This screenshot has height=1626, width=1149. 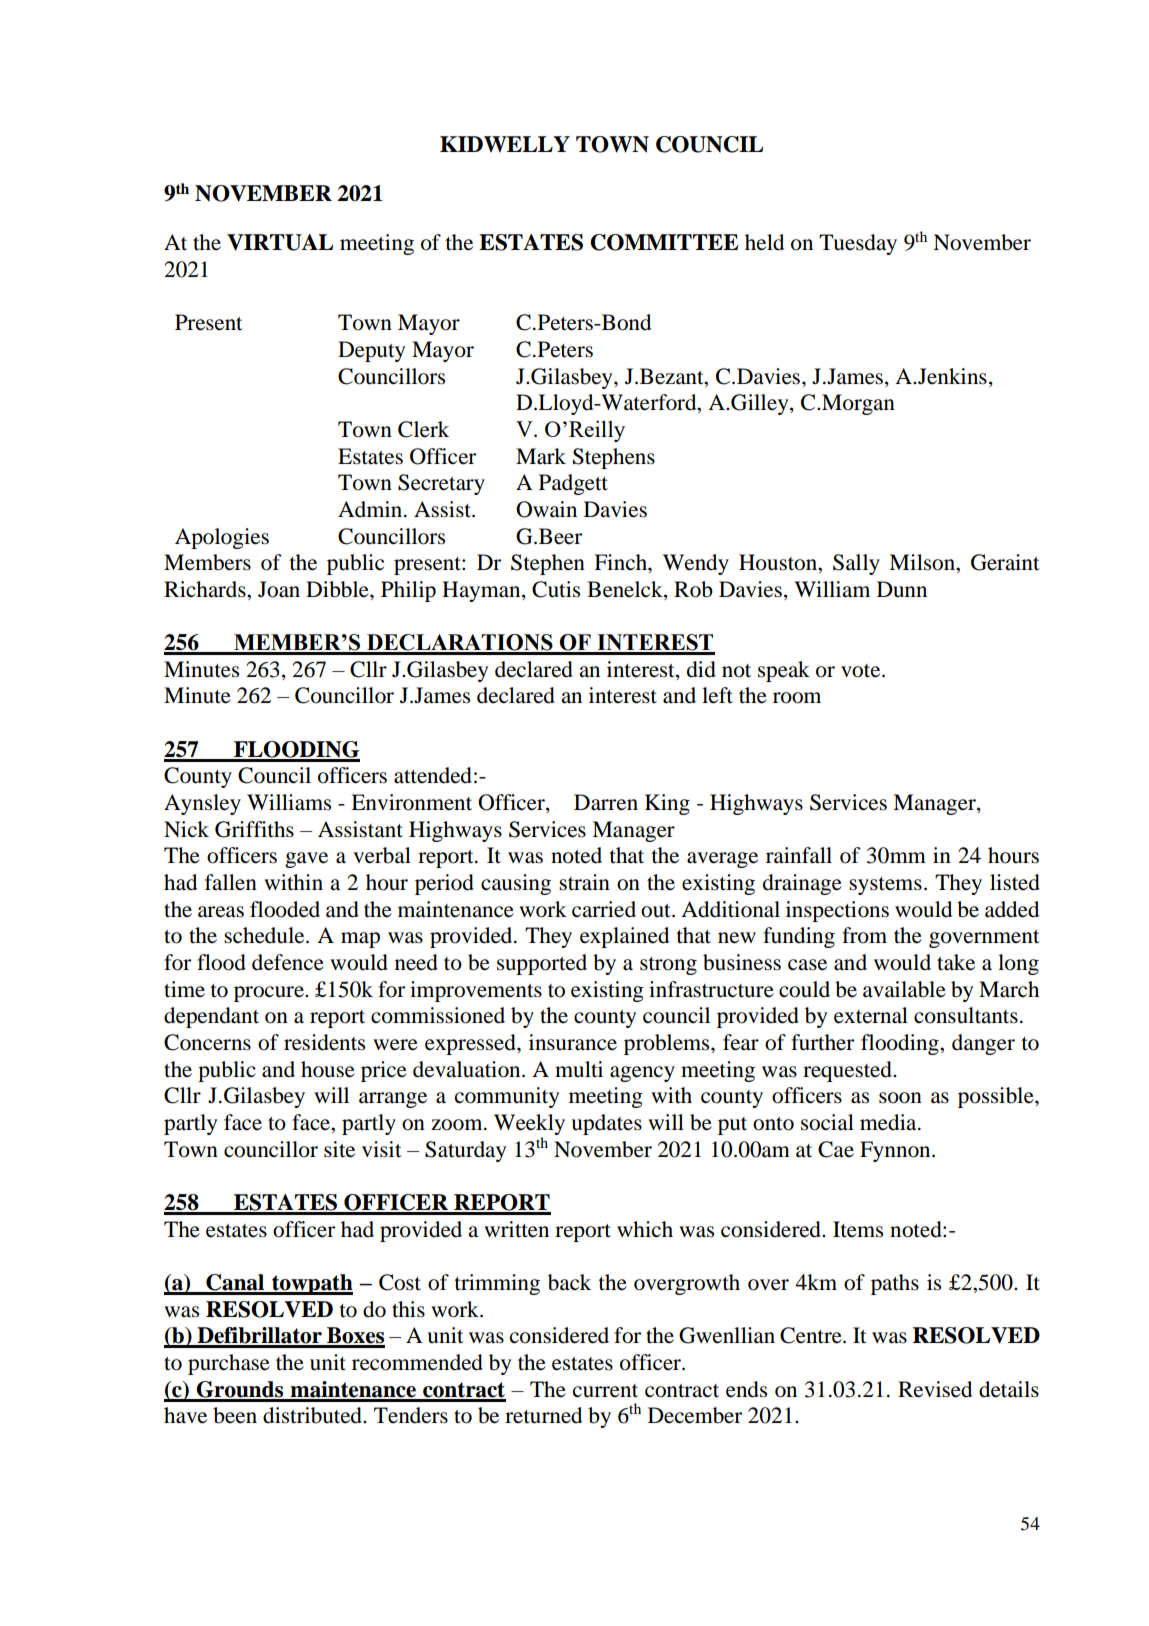 I want to click on explained, so click(x=624, y=937).
